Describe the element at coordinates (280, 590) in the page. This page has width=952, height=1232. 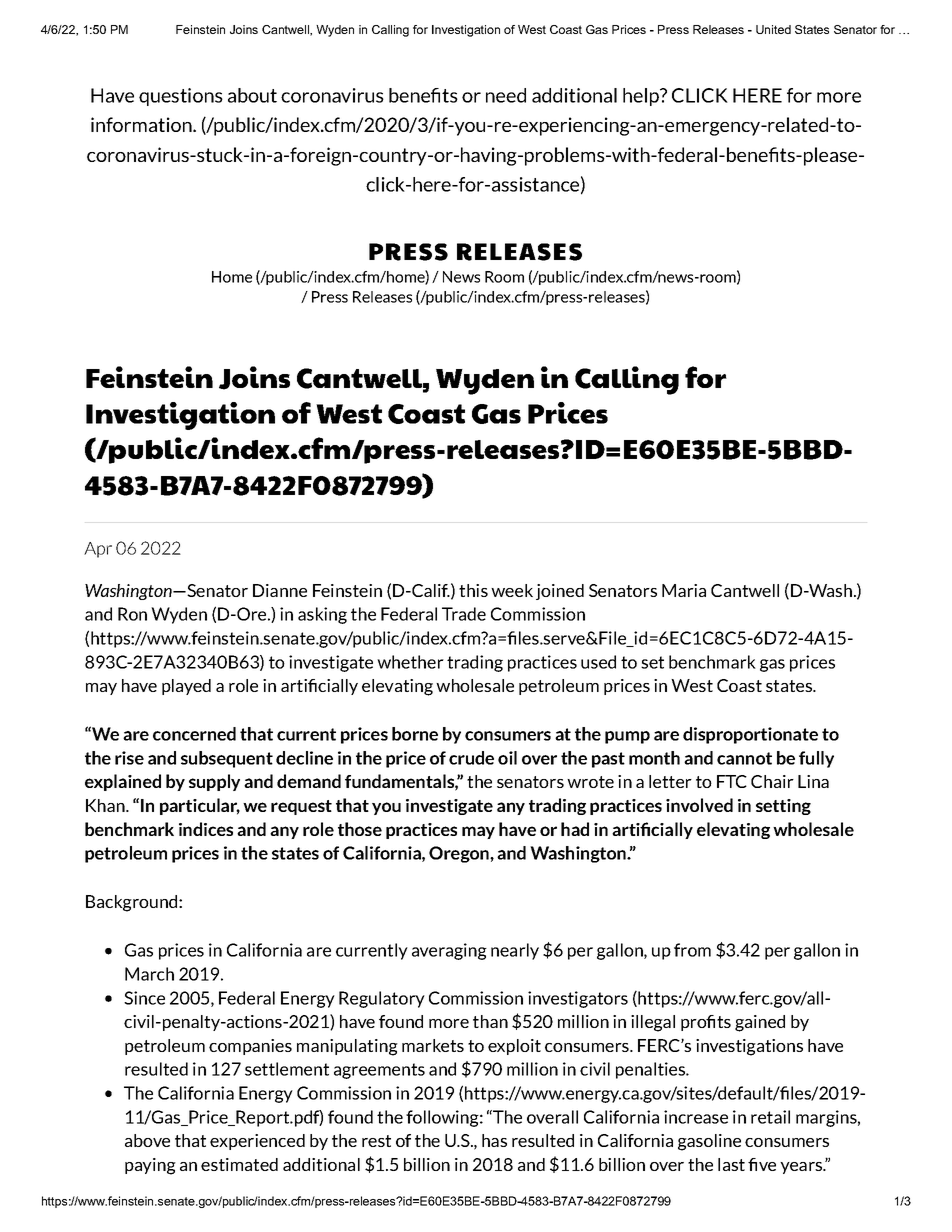
I see `Dianne` at that location.
